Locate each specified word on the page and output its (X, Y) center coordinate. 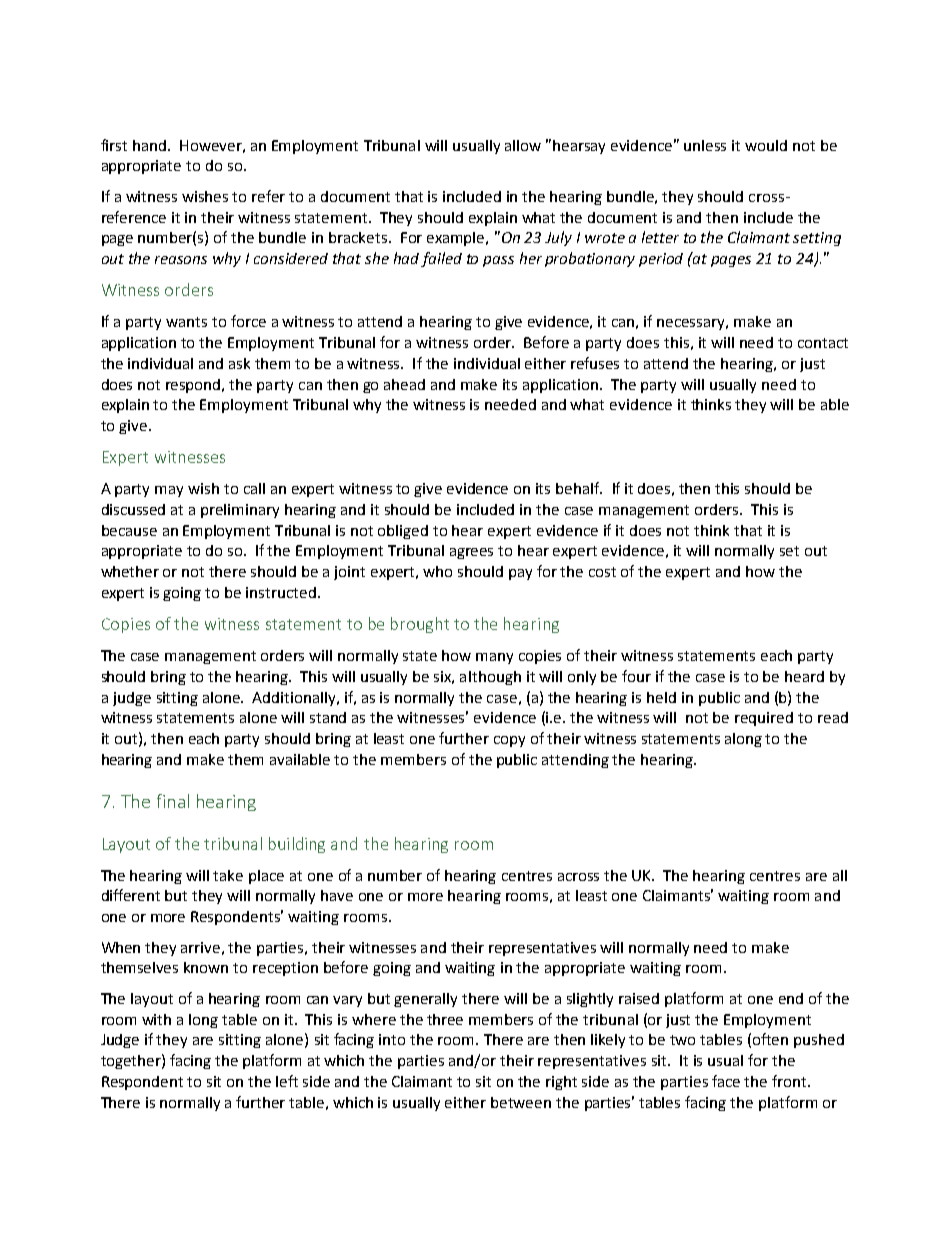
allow (523, 145)
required (764, 719)
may (169, 491)
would (766, 145)
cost (602, 572)
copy (509, 741)
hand (149, 145)
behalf (579, 488)
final (173, 801)
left (287, 1081)
